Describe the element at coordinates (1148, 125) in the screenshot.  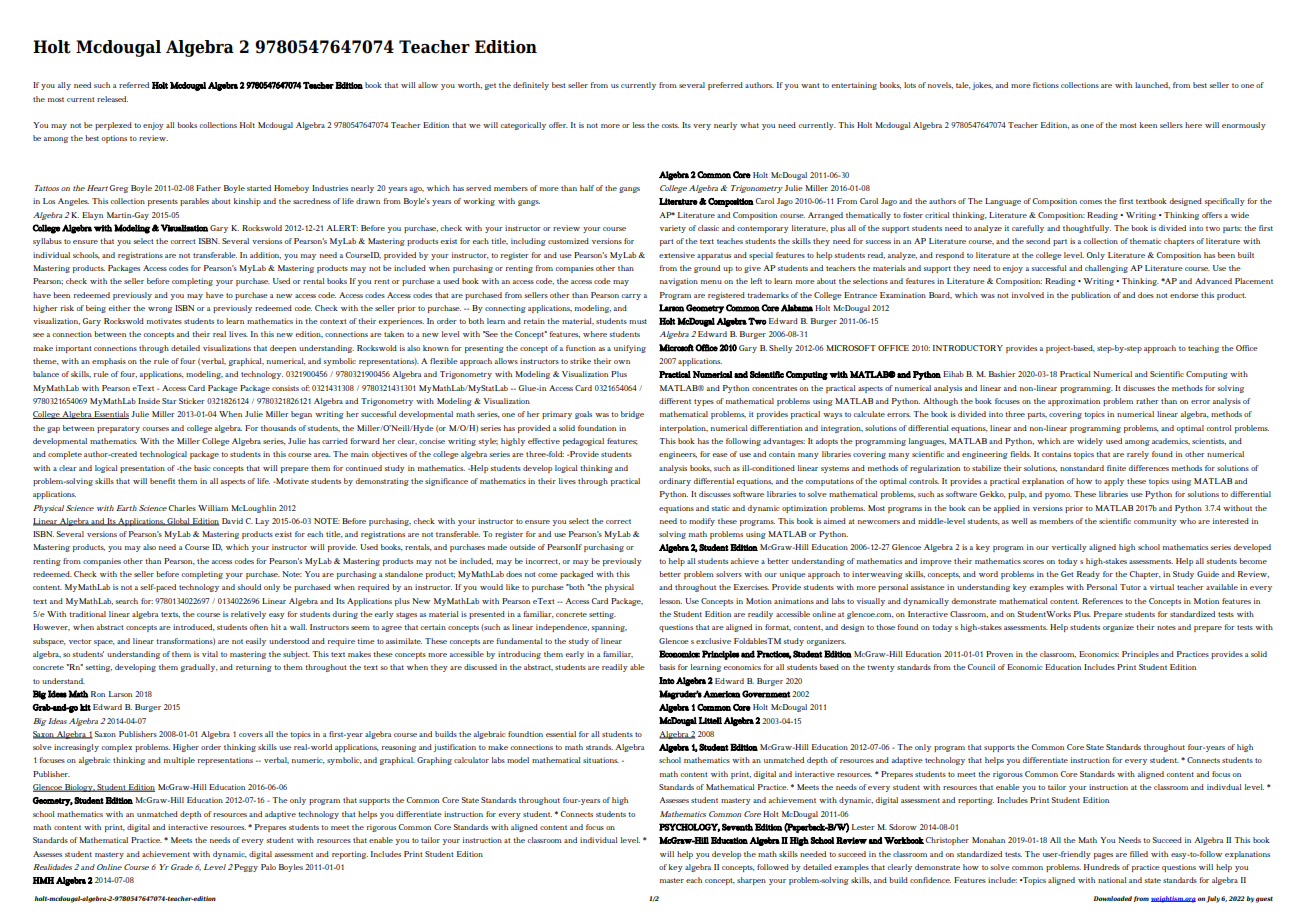
I see `keen` at that location.
